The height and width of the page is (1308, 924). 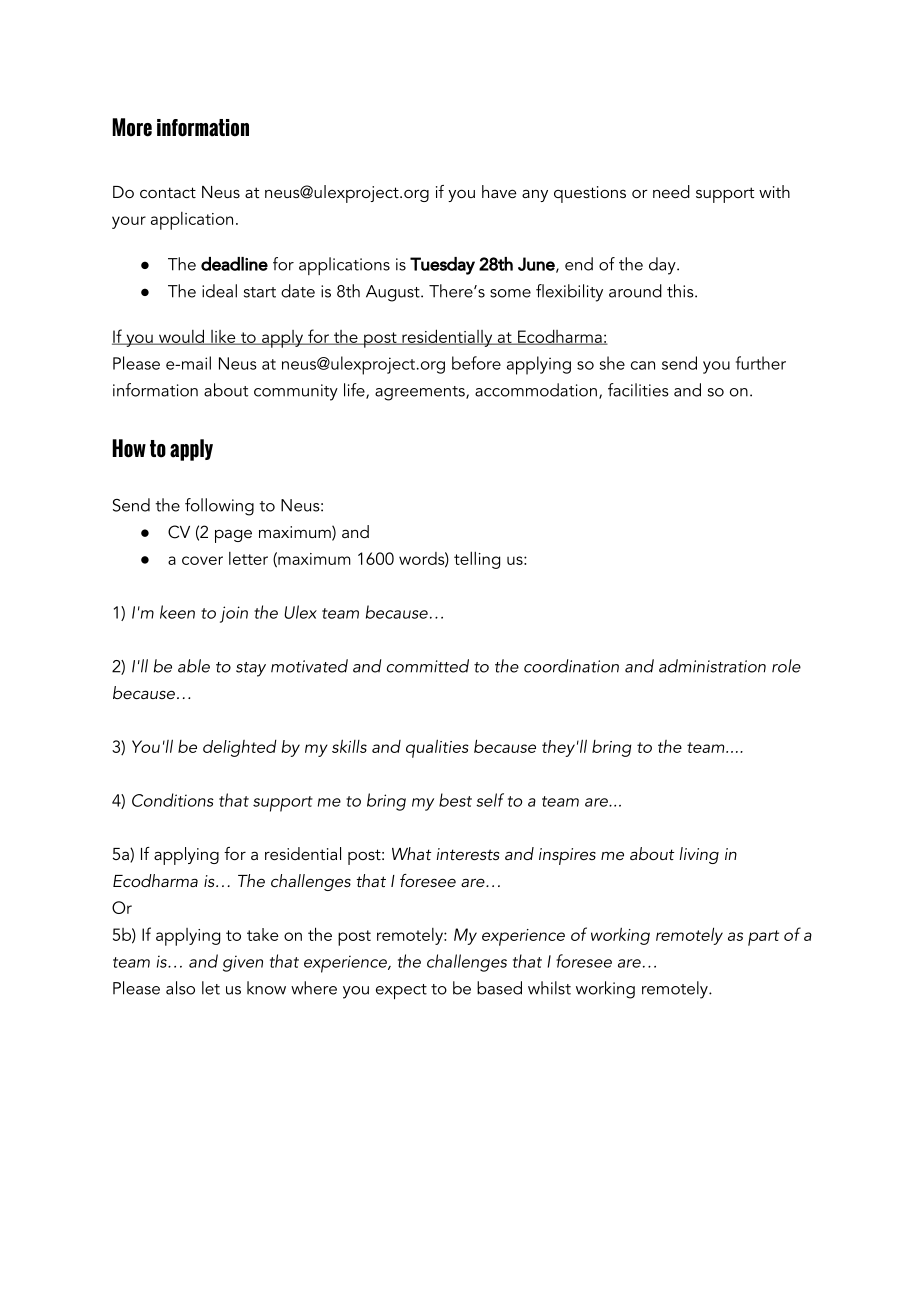 I want to click on telling, so click(x=477, y=560).
